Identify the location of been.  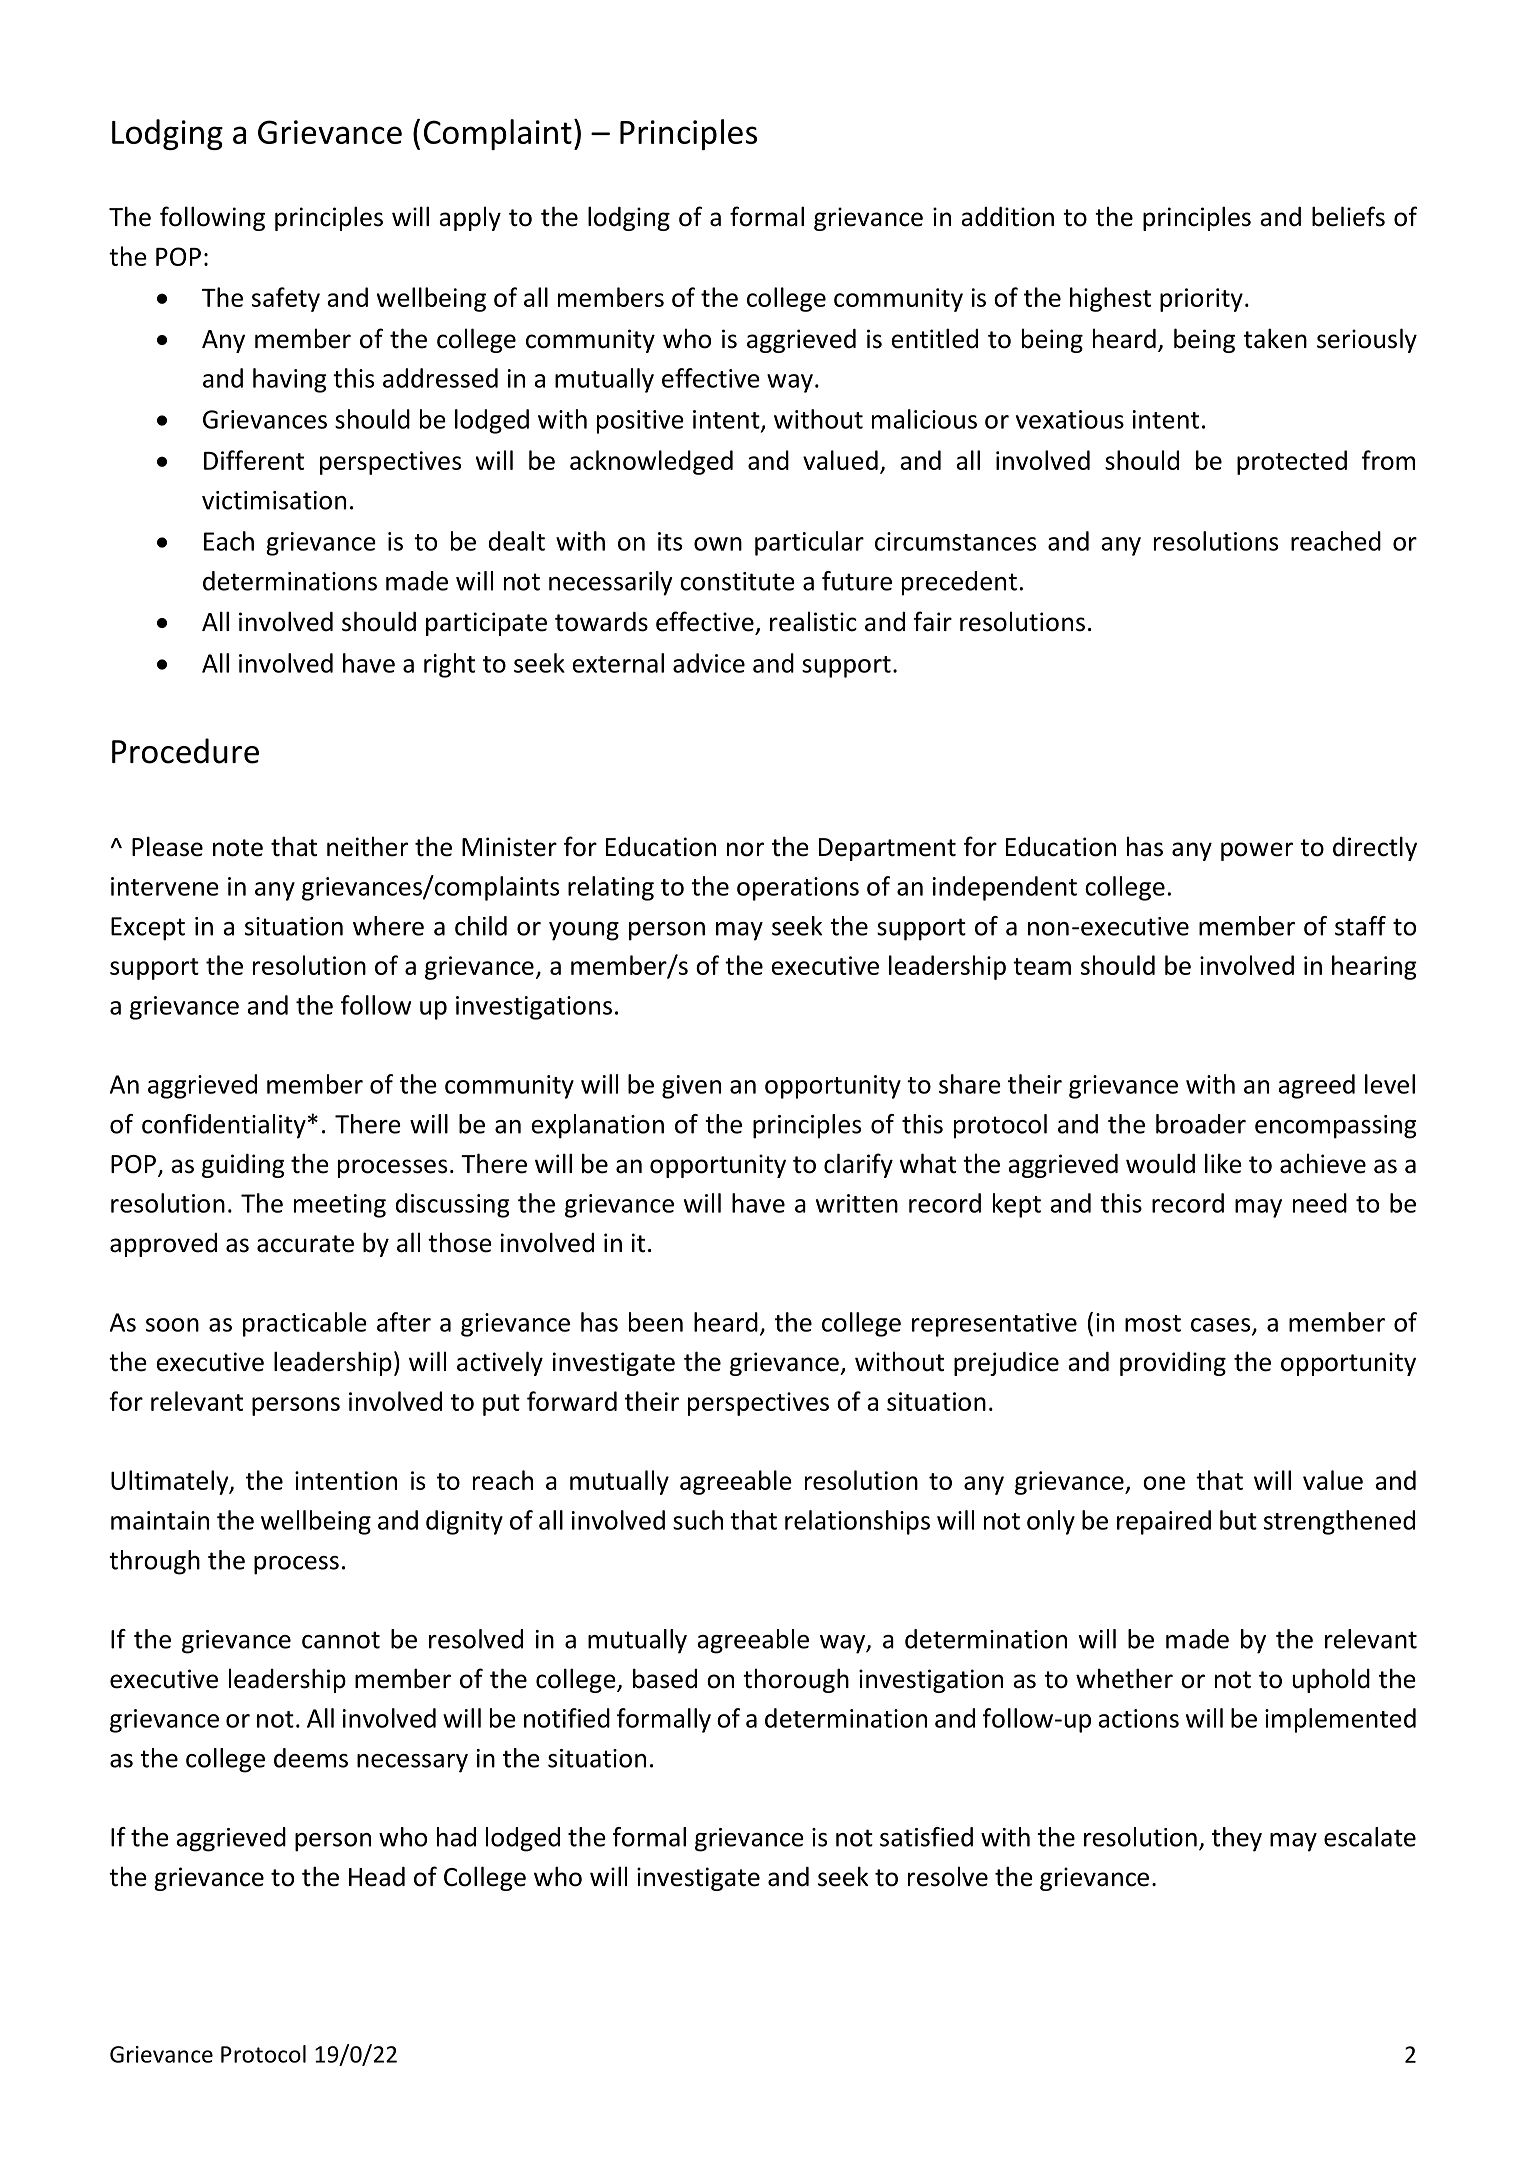
(656, 1322).
